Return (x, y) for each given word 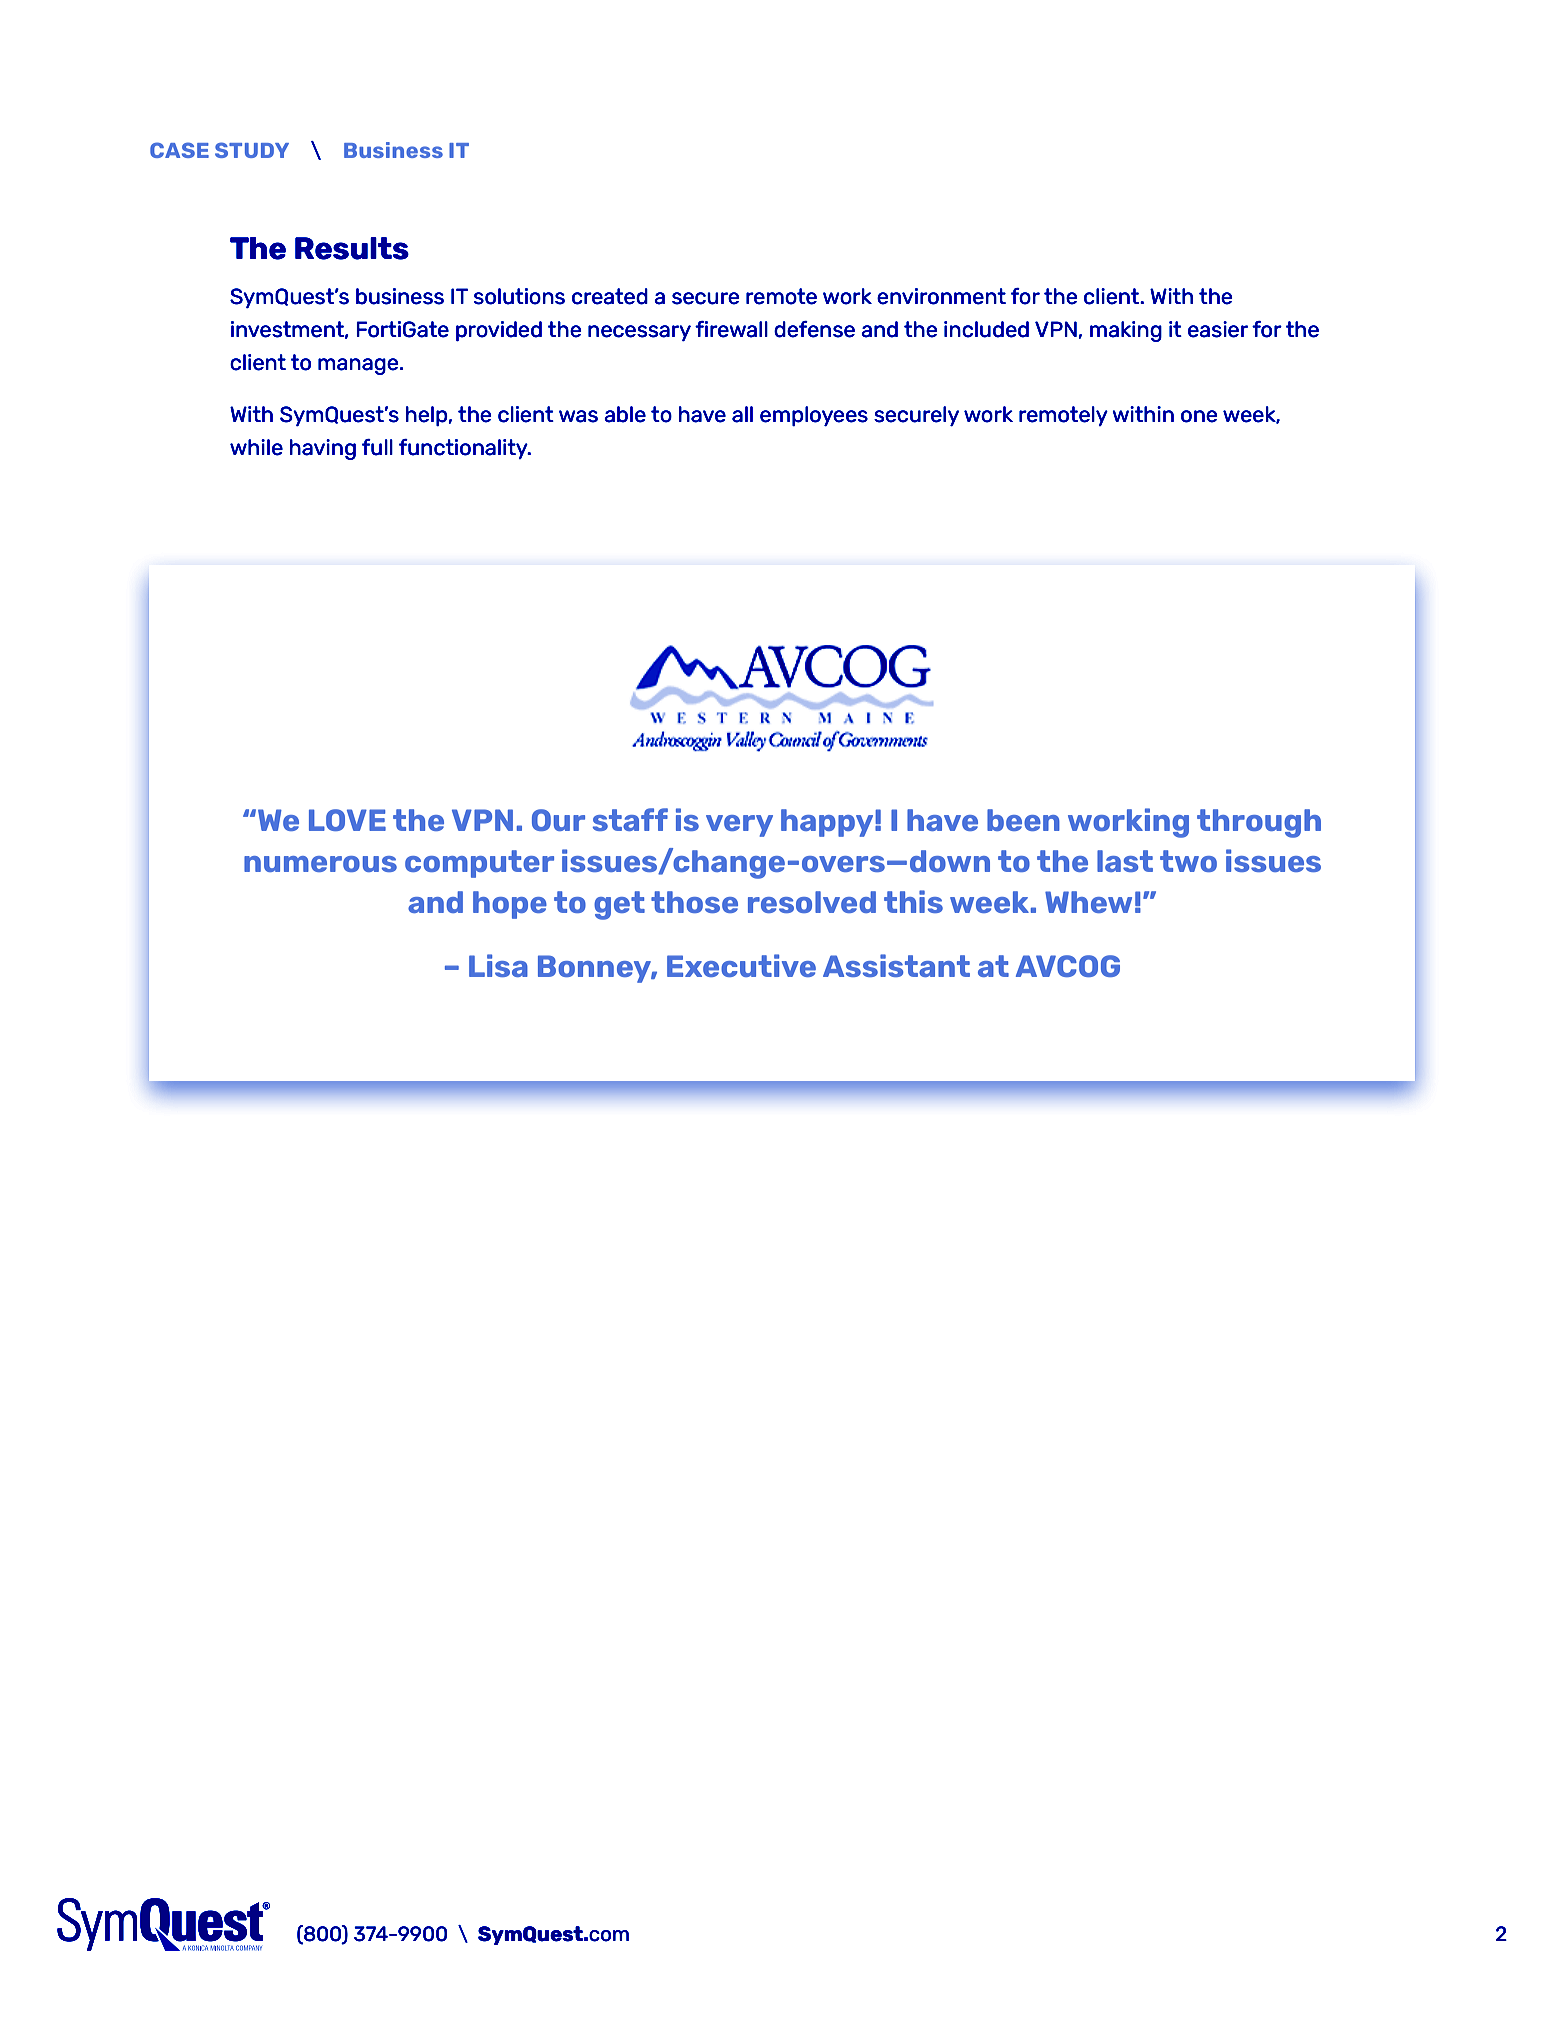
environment (941, 296)
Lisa (498, 965)
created (610, 296)
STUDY (252, 150)
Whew (1088, 902)
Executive (741, 965)
